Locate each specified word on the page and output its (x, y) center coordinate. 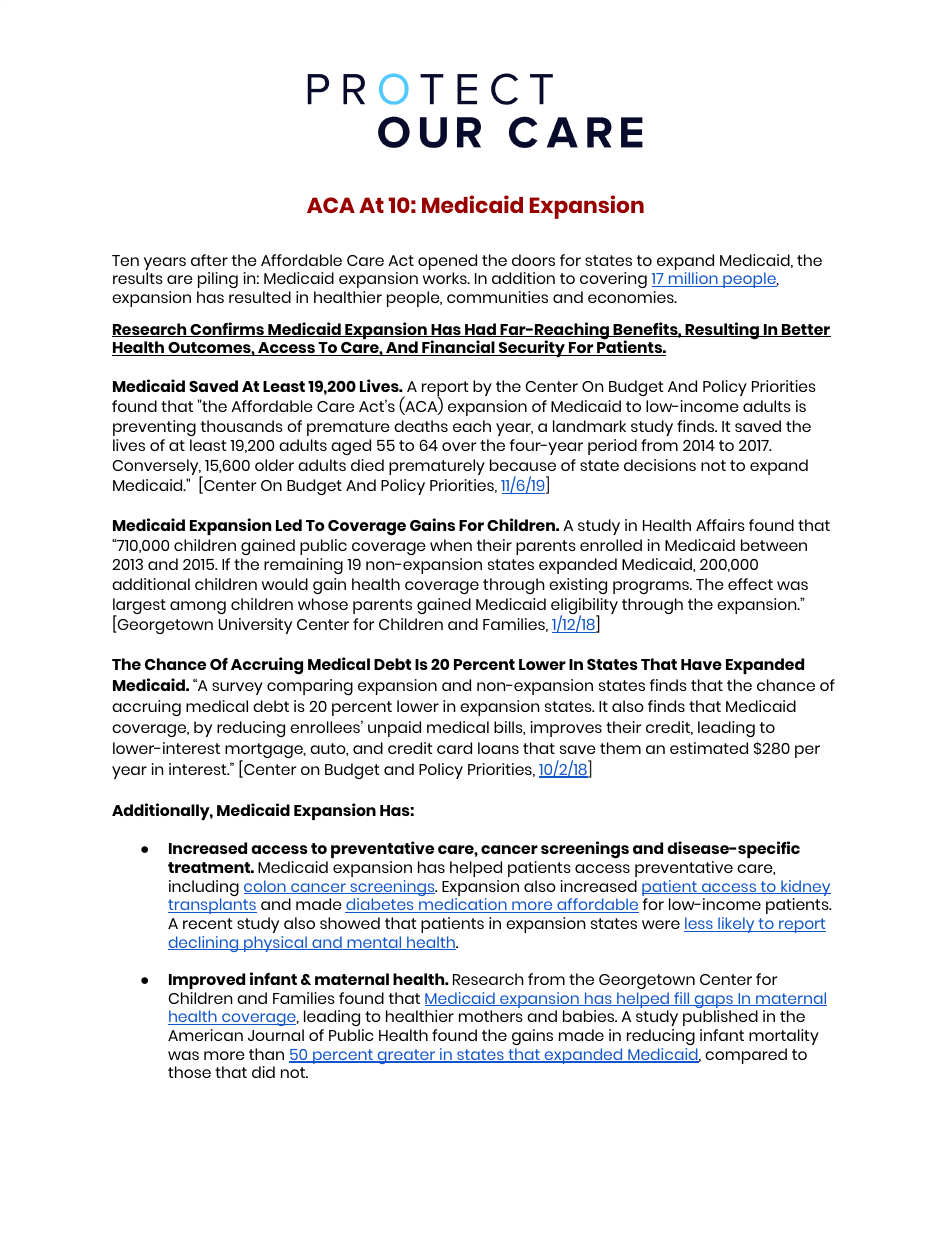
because (523, 465)
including (204, 889)
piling (217, 282)
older (274, 465)
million (693, 279)
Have (701, 664)
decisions (660, 465)
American (205, 1035)
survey (237, 688)
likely (736, 925)
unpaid (394, 729)
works (446, 278)
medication (463, 905)
